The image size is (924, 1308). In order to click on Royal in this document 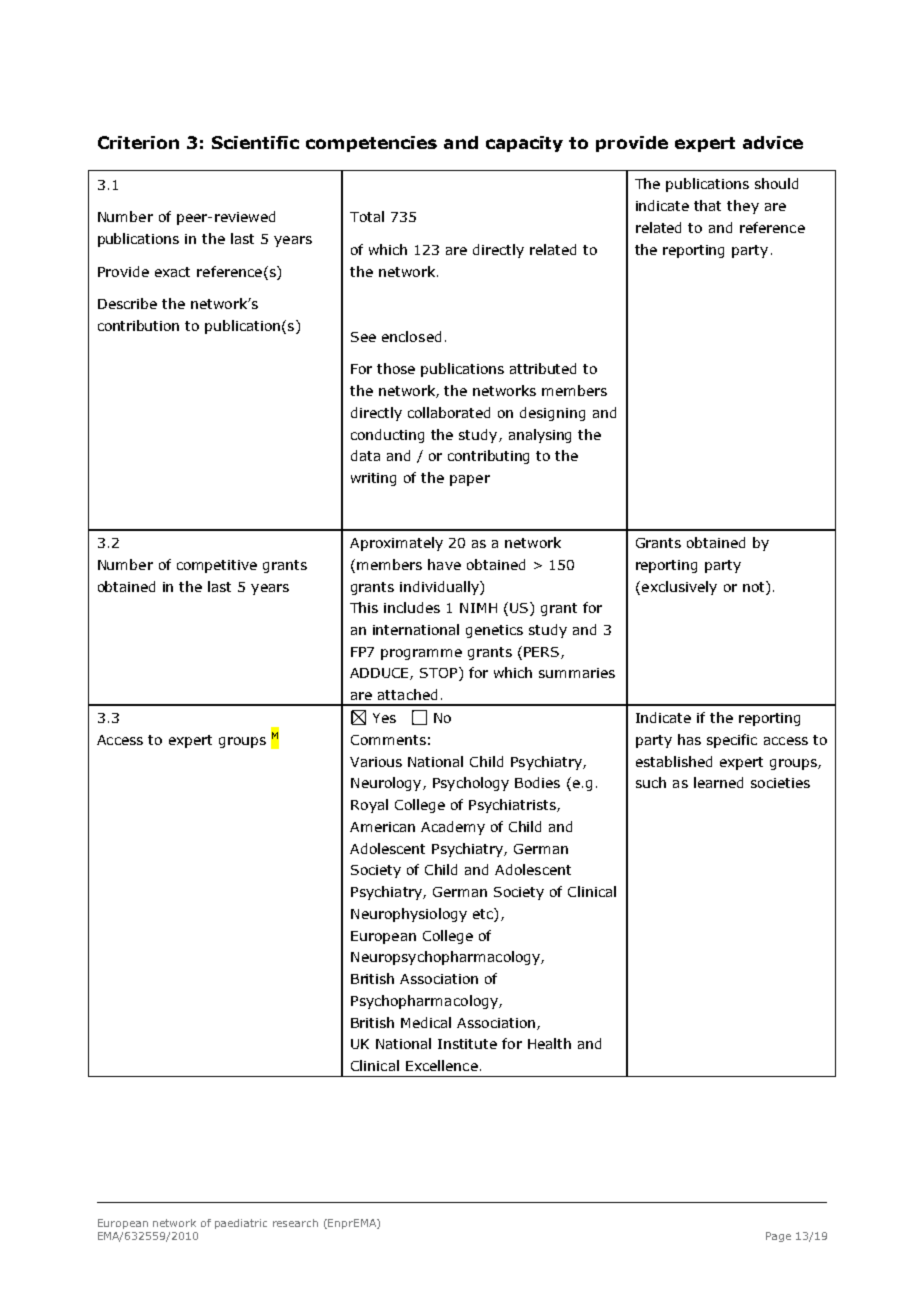, I will do `click(369, 806)`.
